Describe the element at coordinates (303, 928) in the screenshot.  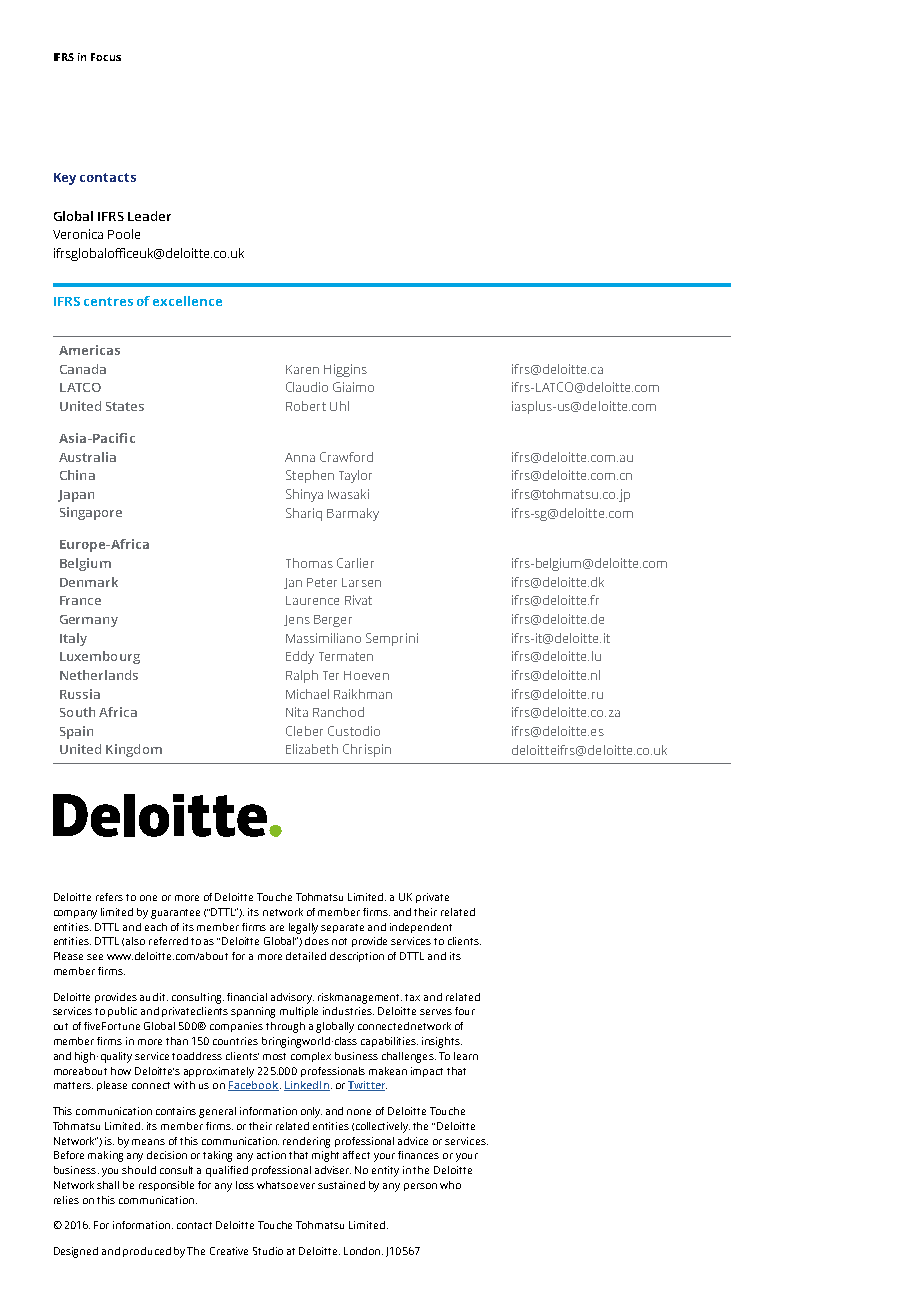
I see `legally` at that location.
